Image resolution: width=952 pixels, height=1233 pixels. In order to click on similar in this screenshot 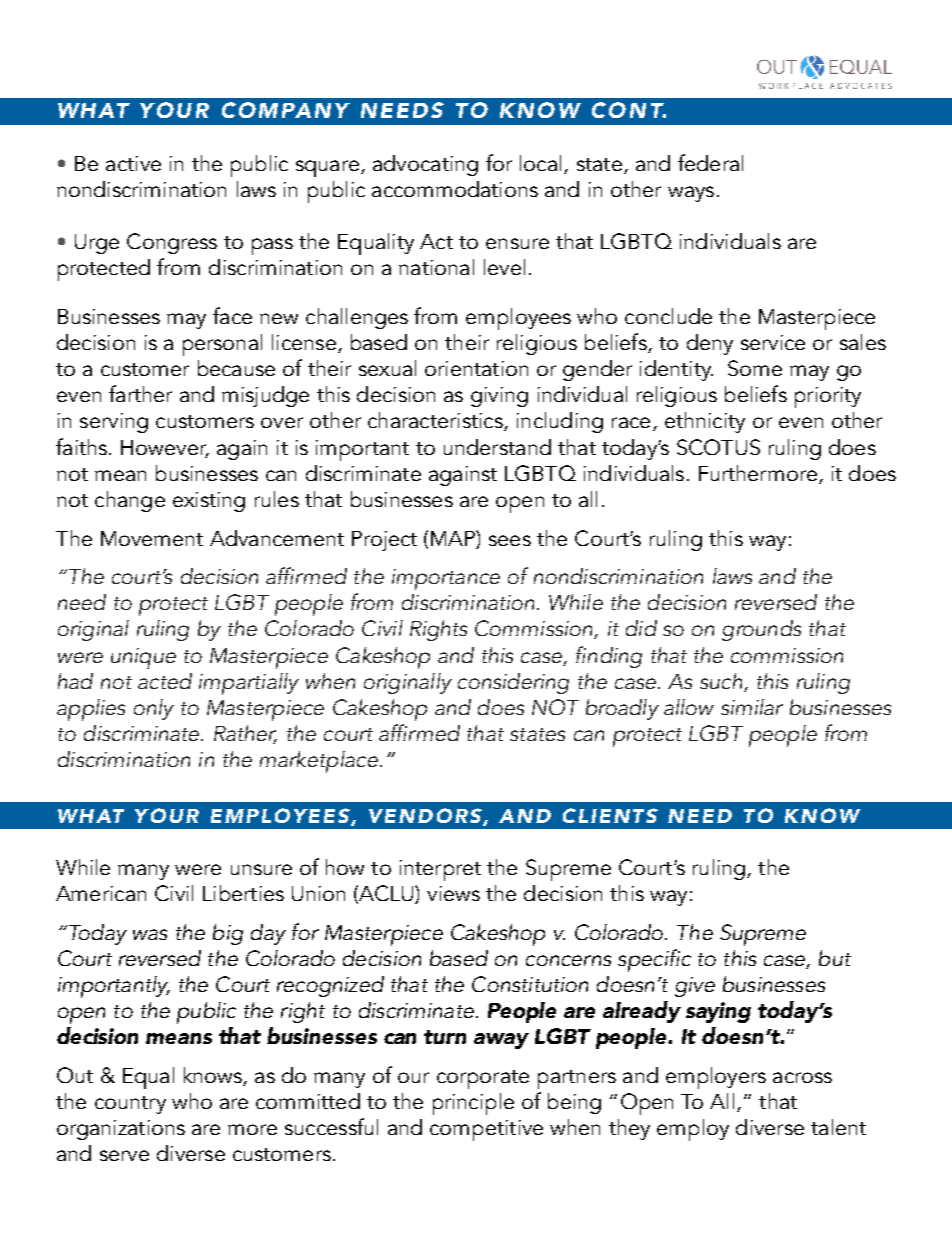, I will do `click(752, 707)`.
